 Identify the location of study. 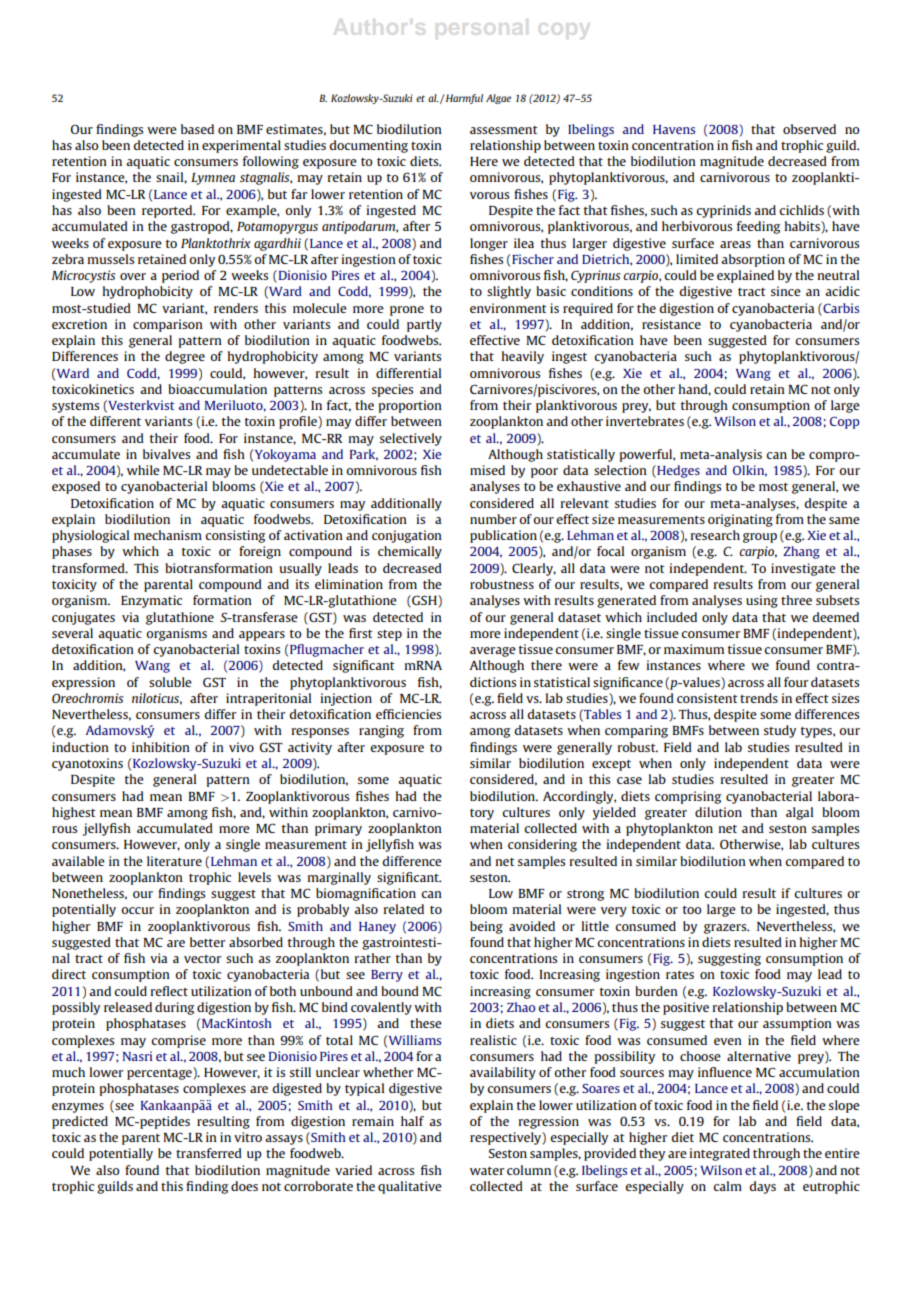
(780, 731).
